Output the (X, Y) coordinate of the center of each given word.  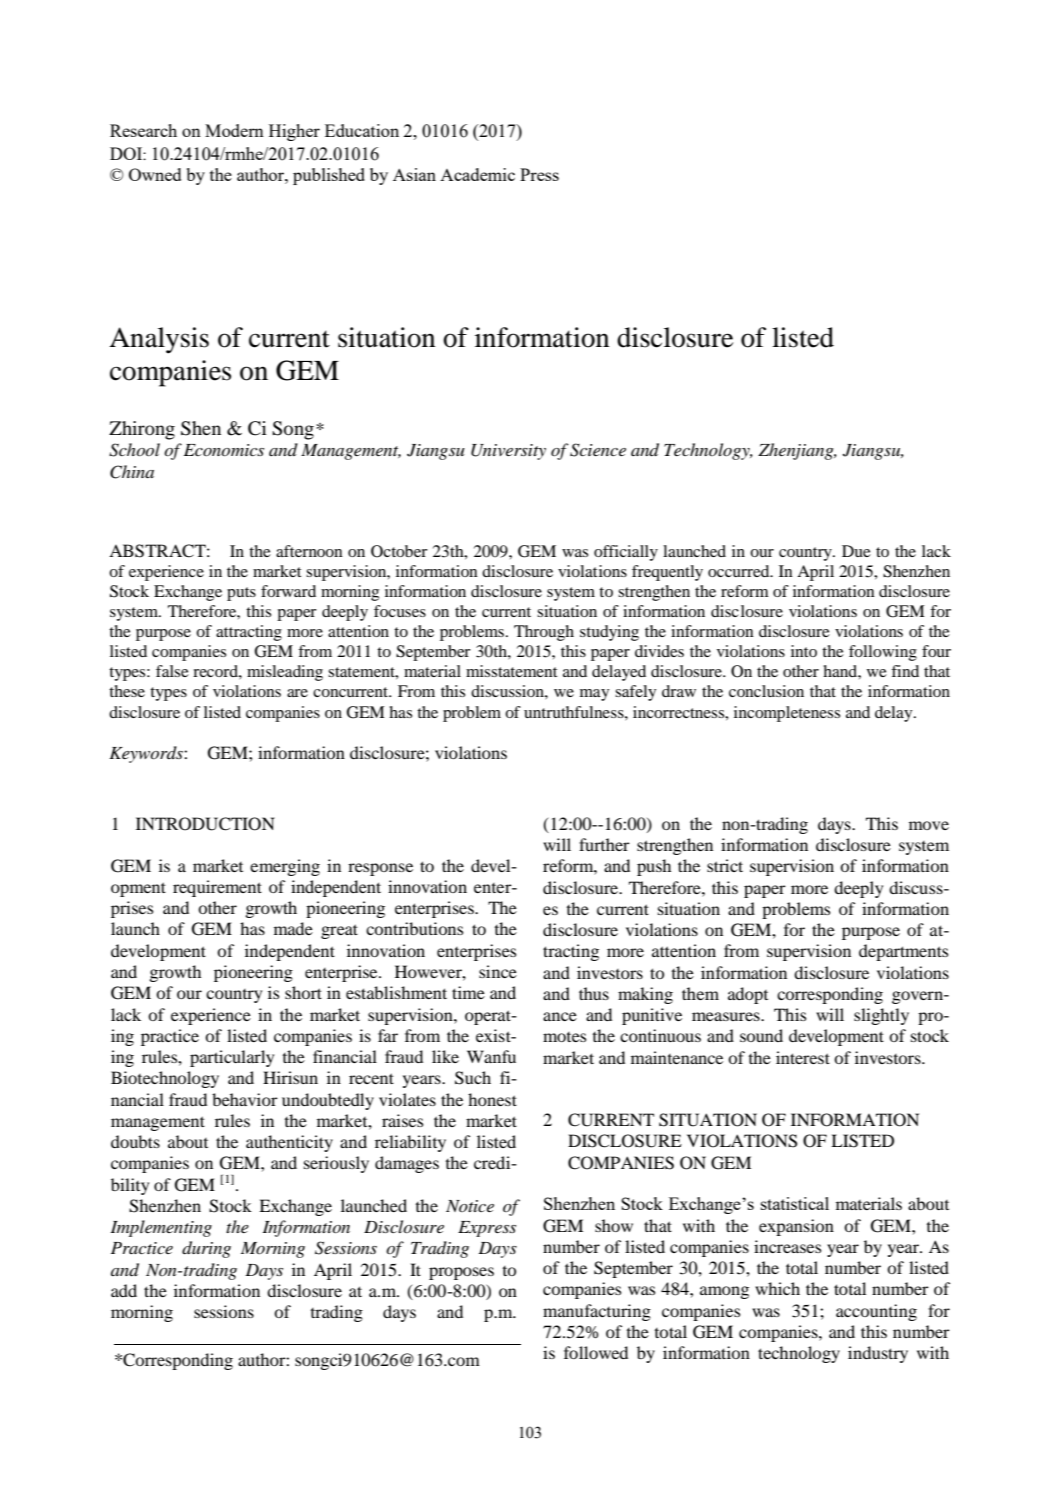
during (206, 1249)
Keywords (147, 754)
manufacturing (597, 1312)
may (594, 695)
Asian (414, 174)
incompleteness (787, 714)
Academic (477, 174)
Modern (234, 130)
